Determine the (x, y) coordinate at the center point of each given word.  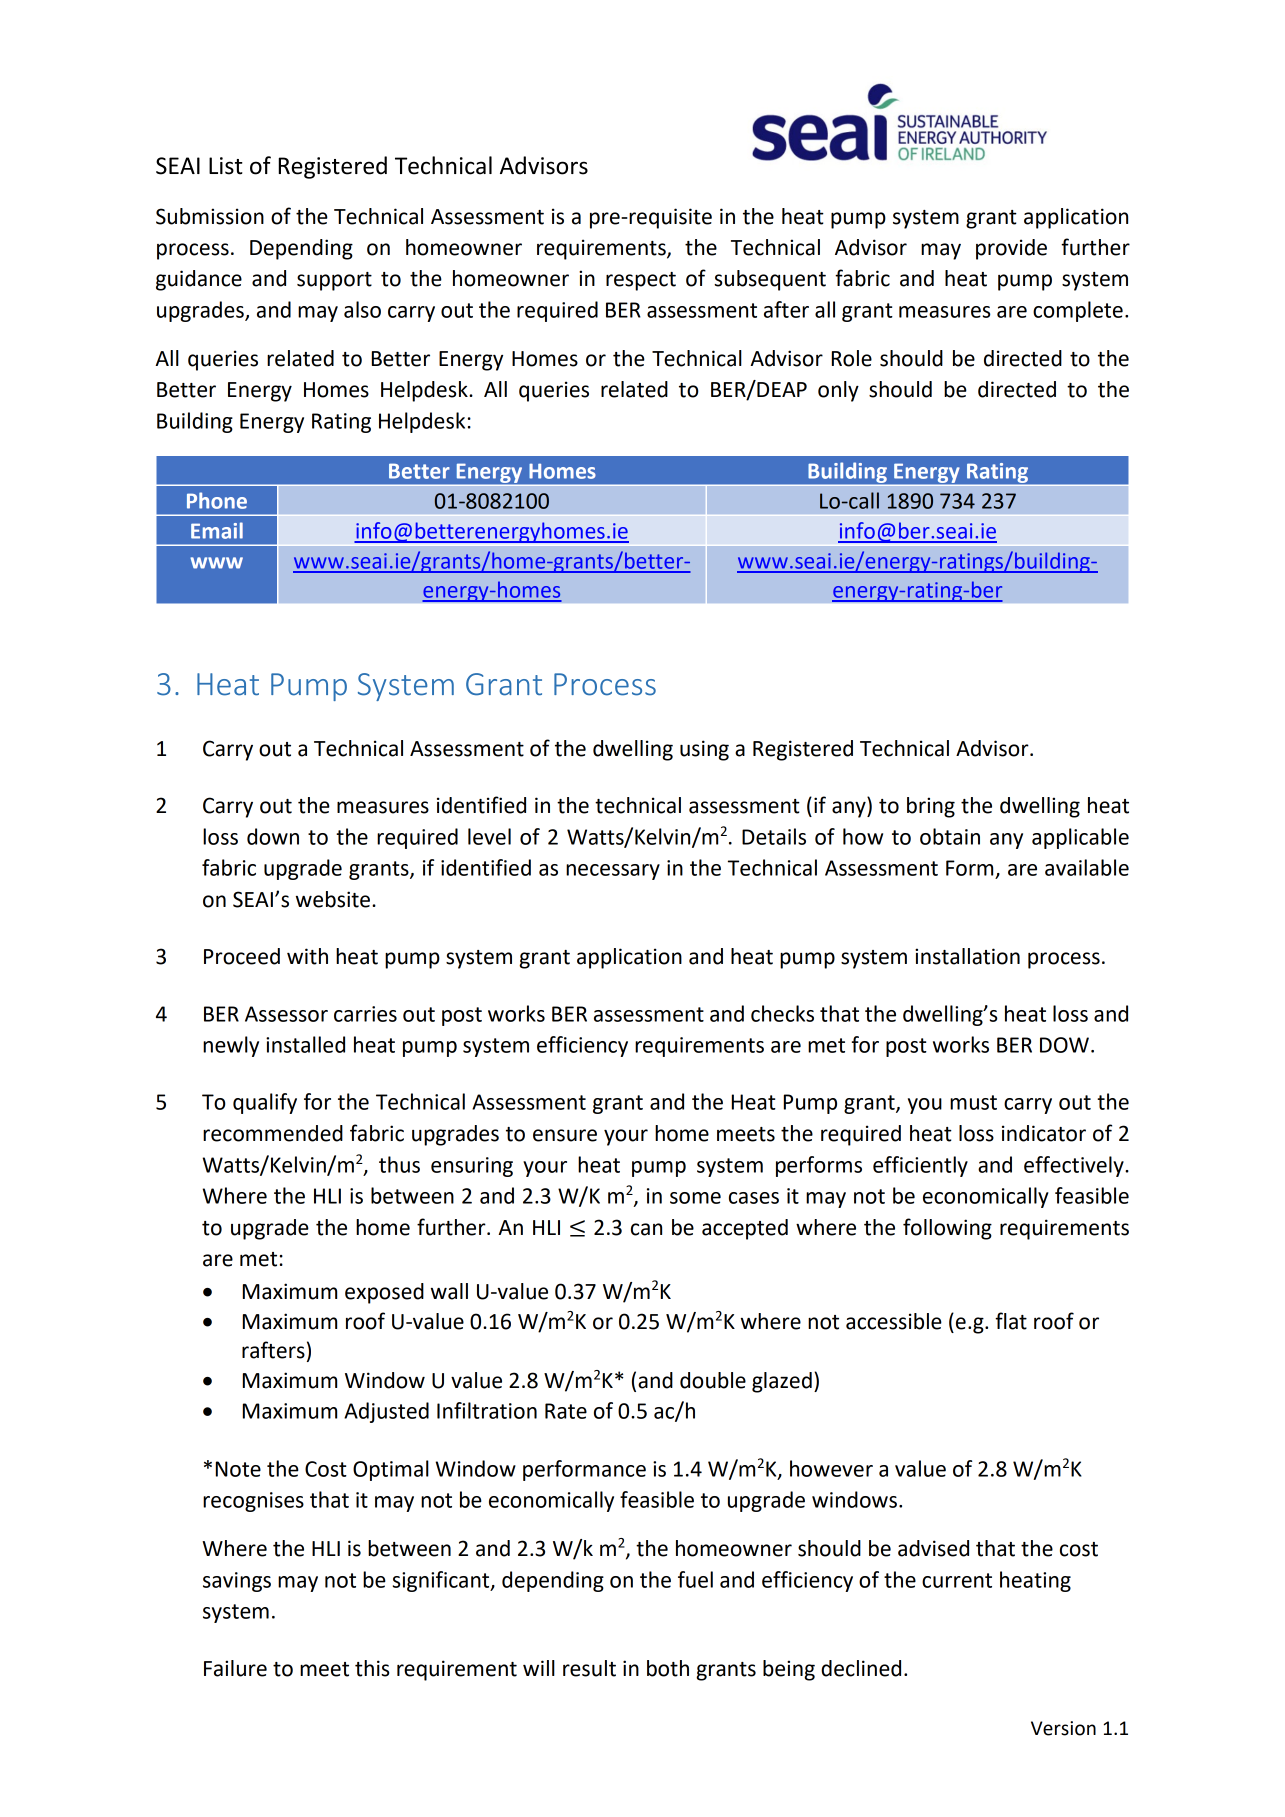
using (704, 750)
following (947, 1229)
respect (641, 281)
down (273, 836)
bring (931, 807)
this (372, 1668)
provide (1011, 249)
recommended (273, 1133)
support (334, 281)
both (668, 1668)
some (695, 1198)
